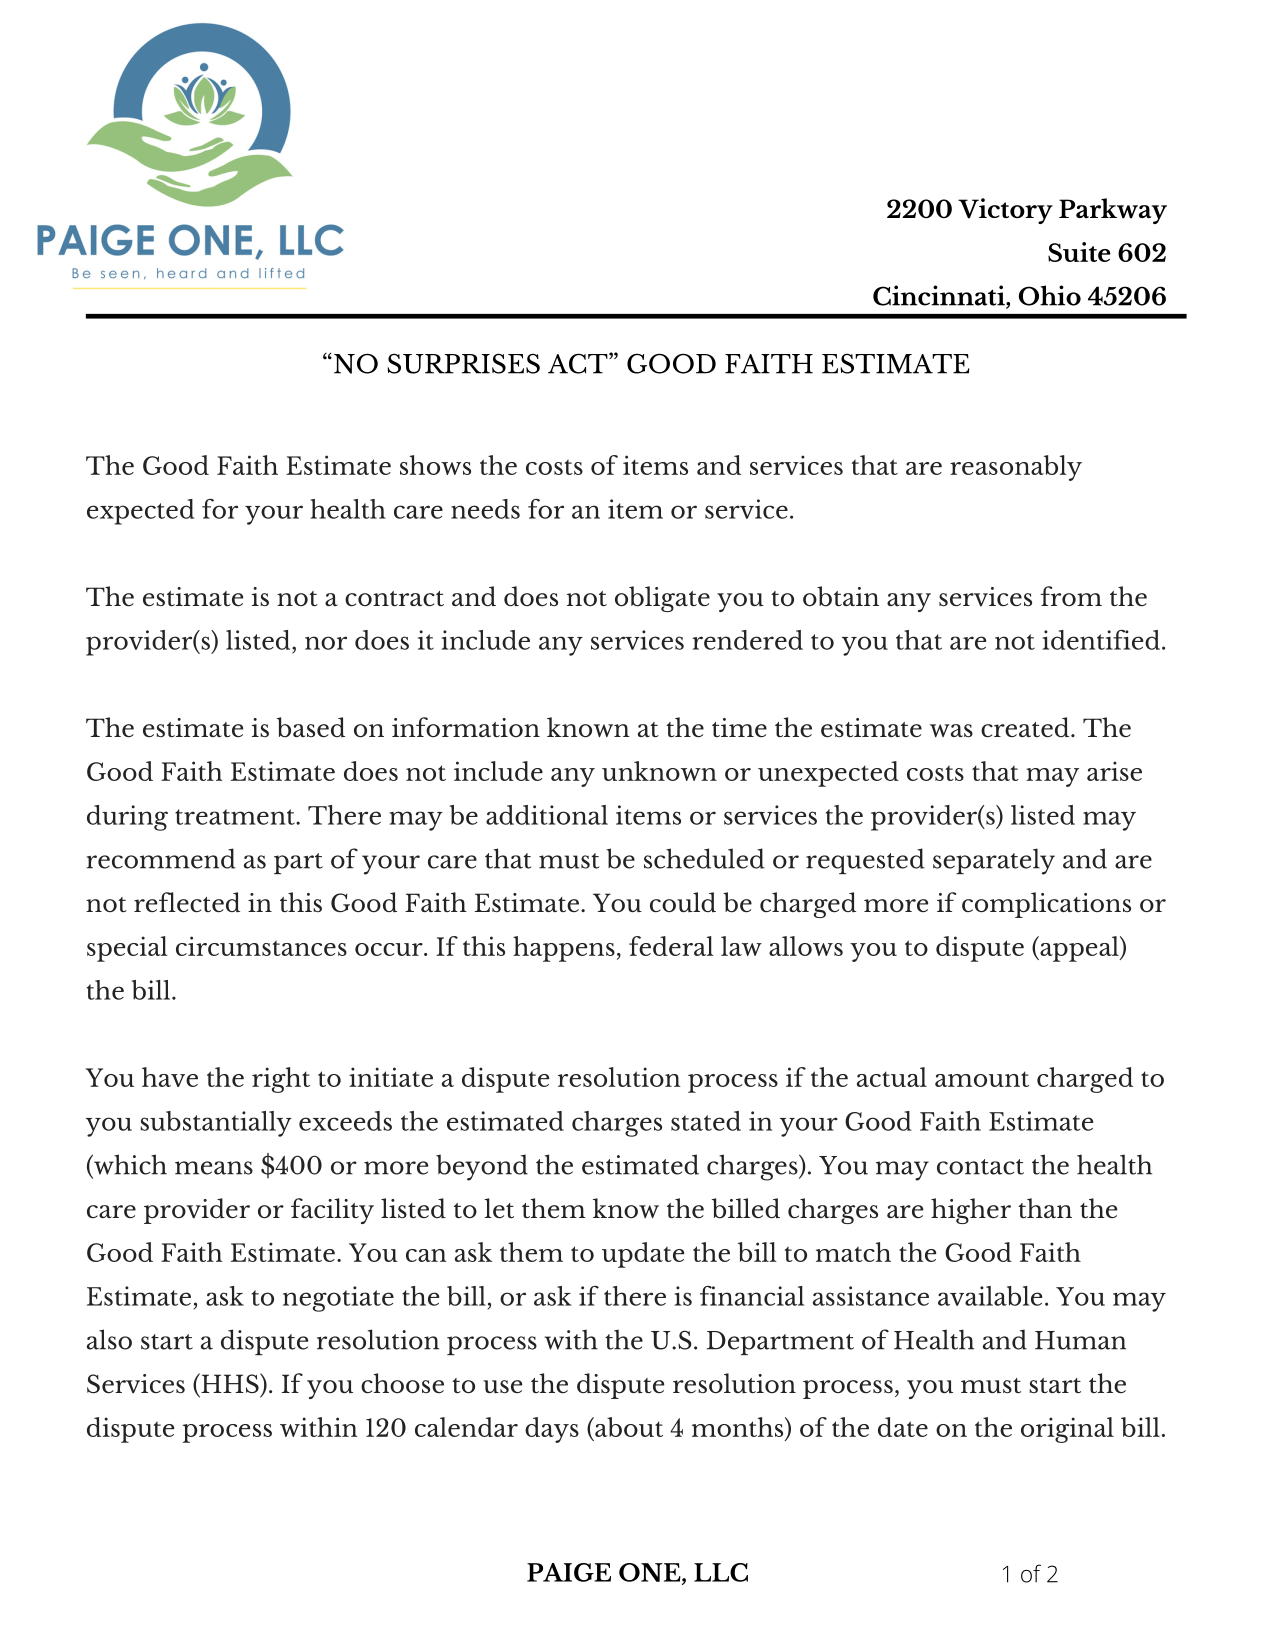 The image size is (1274, 1649). Describe the element at coordinates (940, 296) in the screenshot. I see `Cincinnati` at that location.
